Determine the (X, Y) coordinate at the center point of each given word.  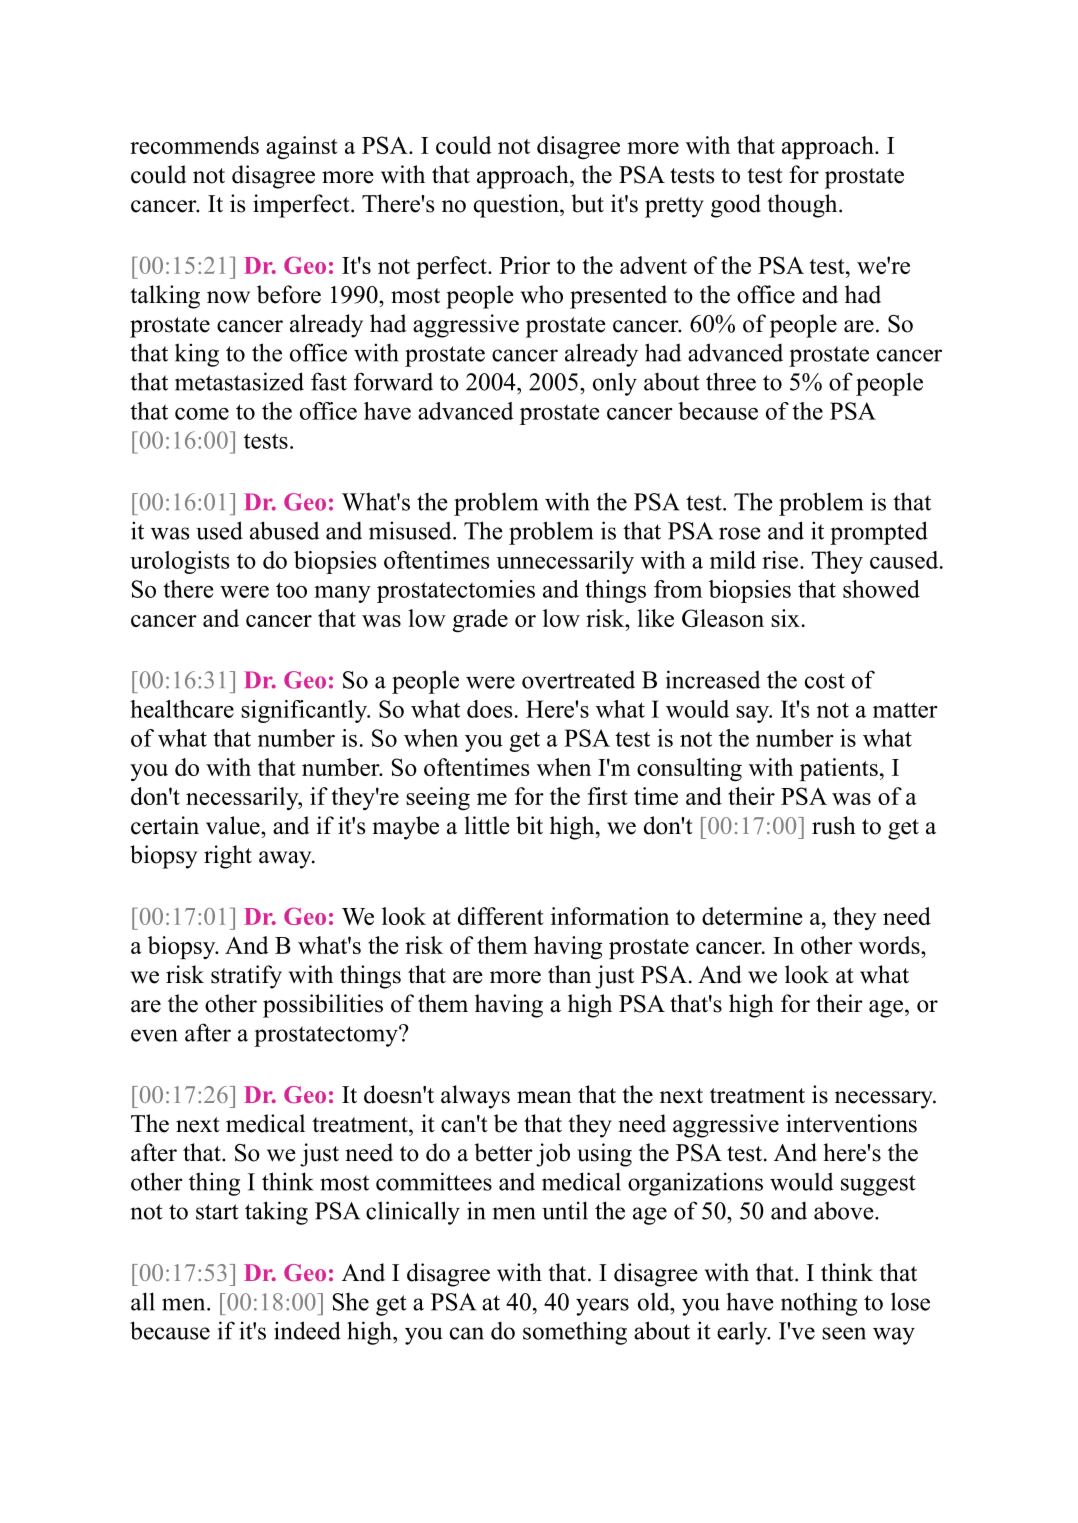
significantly (305, 711)
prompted (879, 533)
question (517, 206)
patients (839, 769)
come (202, 414)
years (602, 1307)
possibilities (323, 1006)
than (569, 974)
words (890, 945)
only (615, 384)
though (803, 206)
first (608, 796)
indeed (307, 1330)
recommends (194, 145)
